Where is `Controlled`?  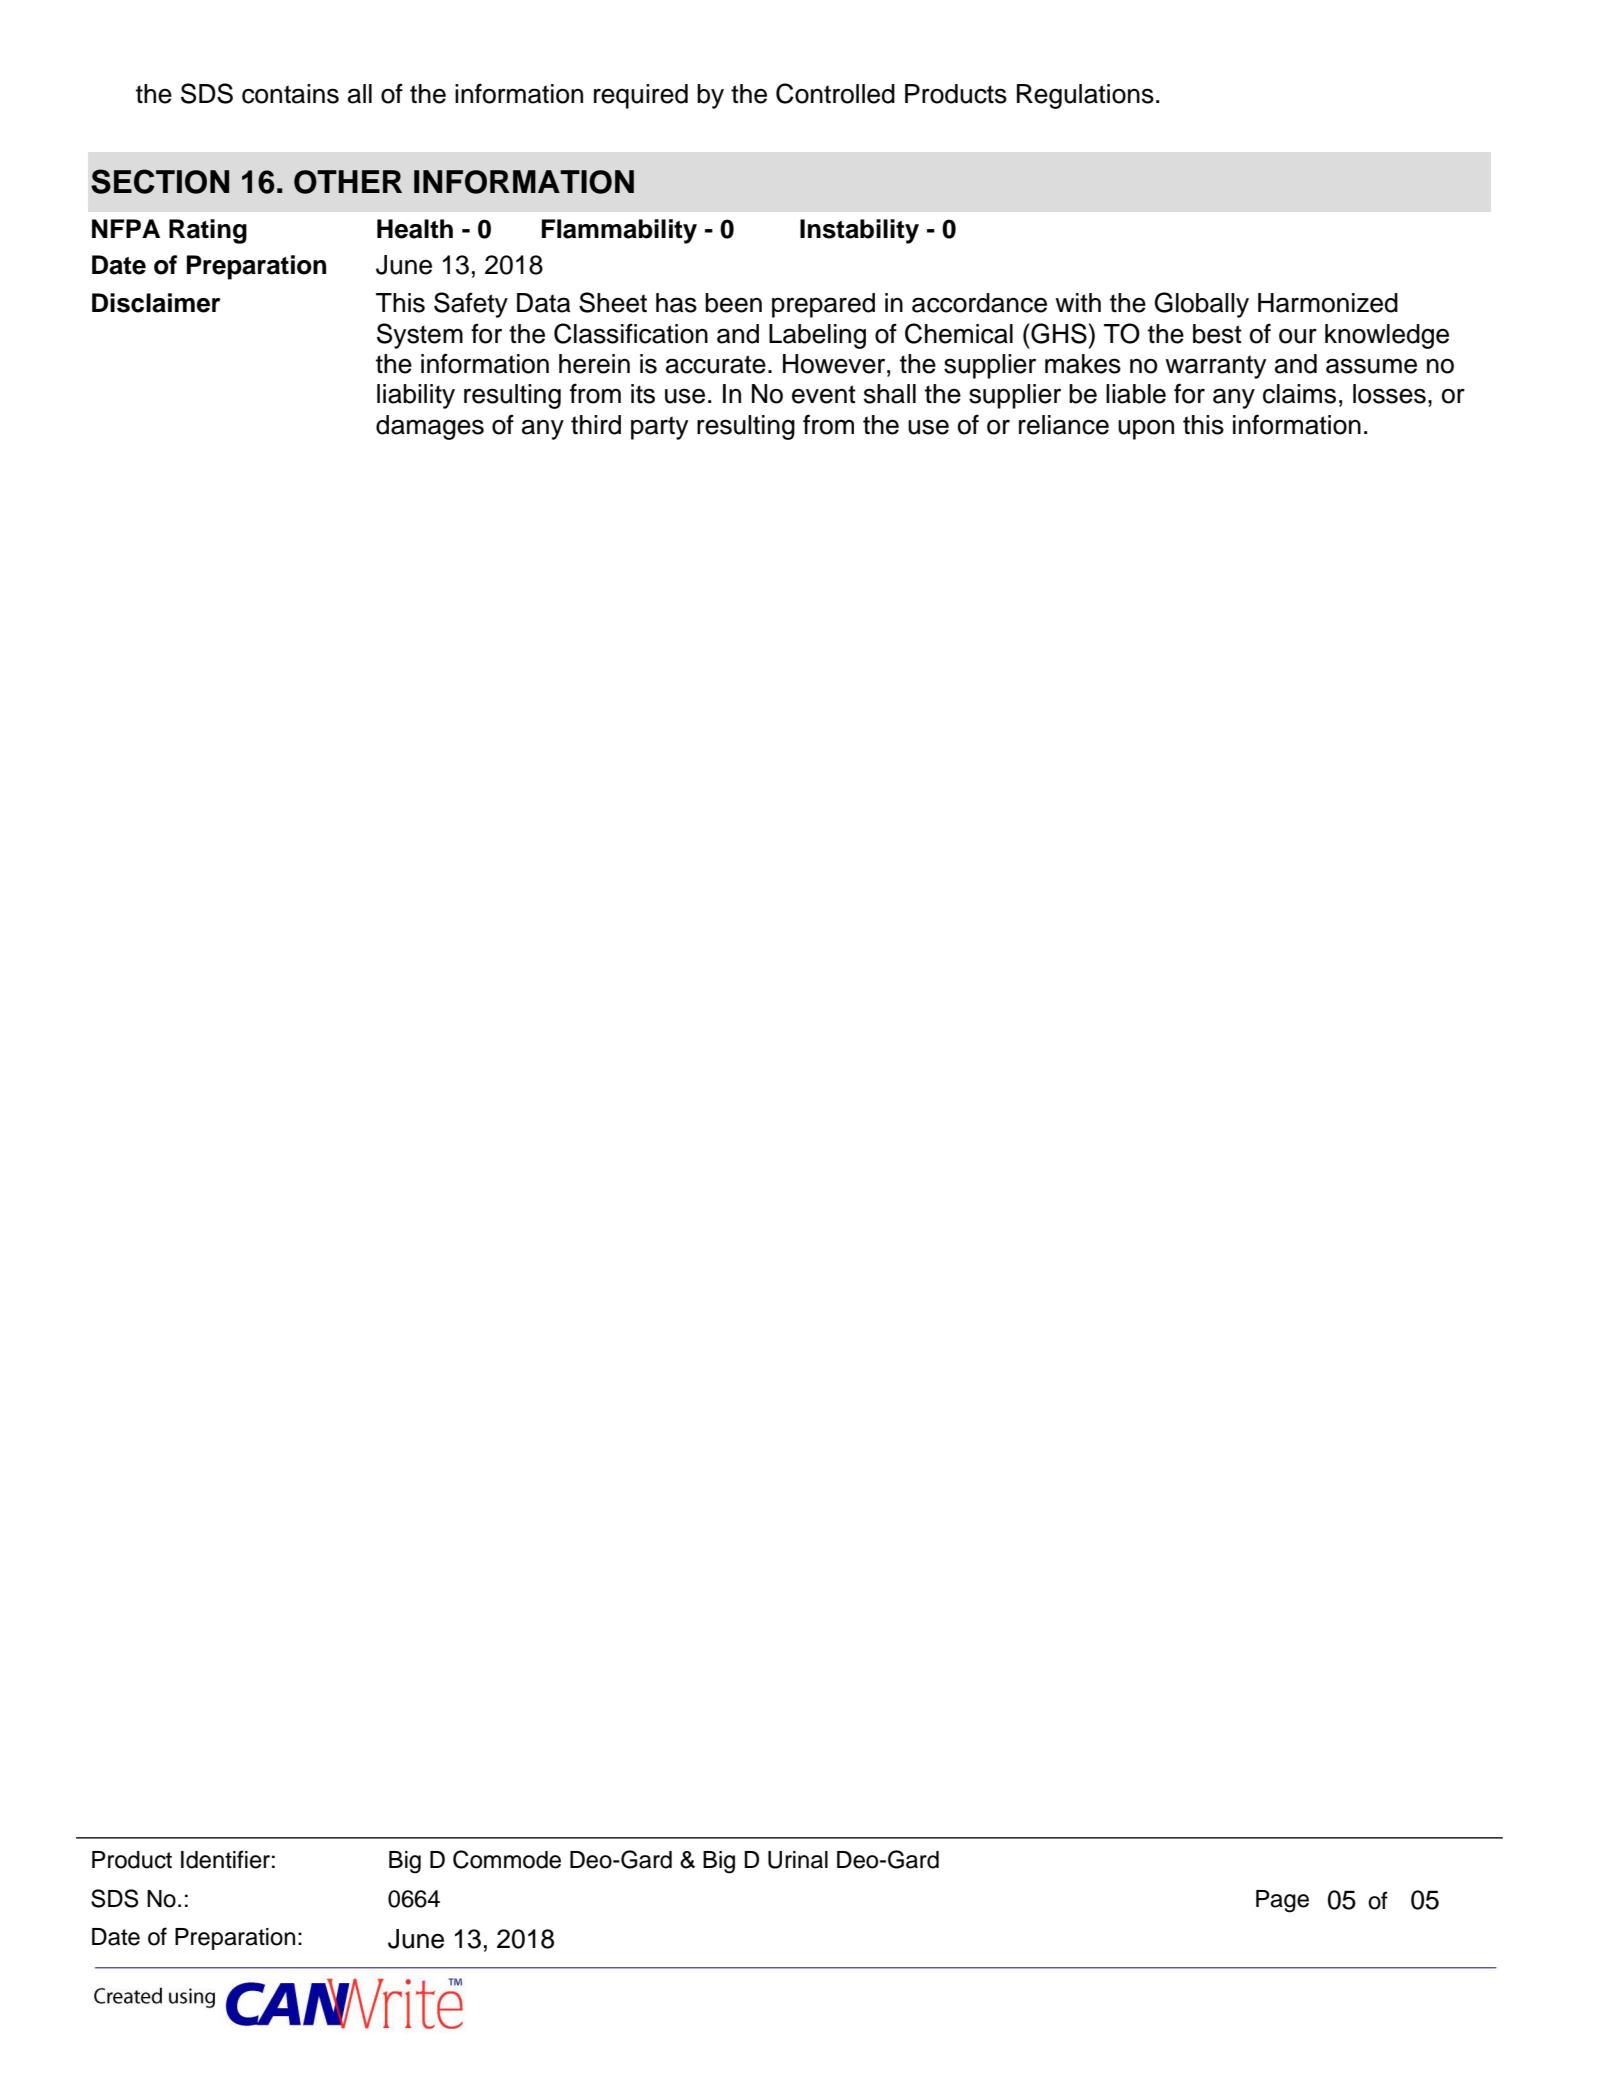
Controlled is located at coordinates (835, 93).
